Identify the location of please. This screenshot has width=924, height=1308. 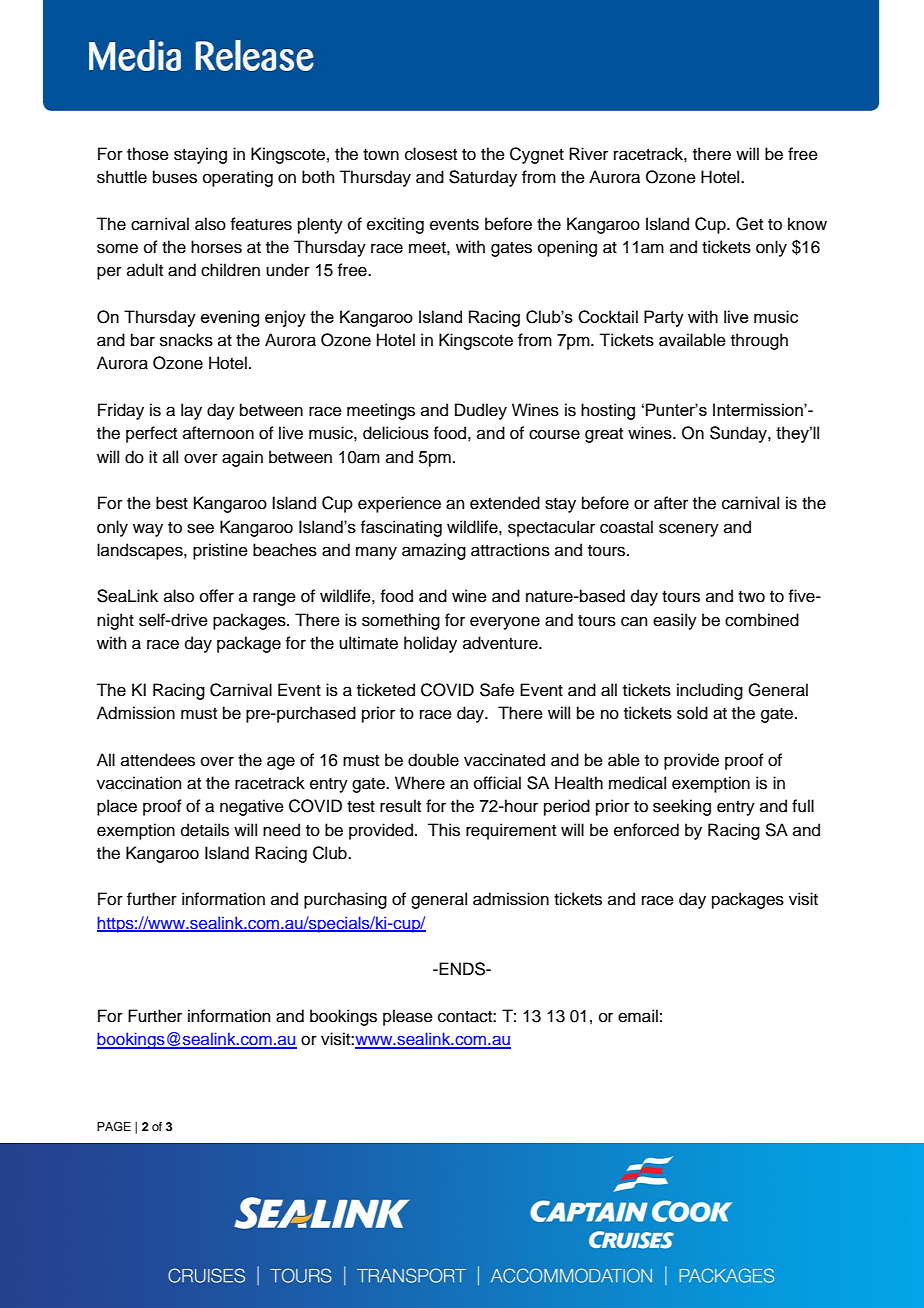
(408, 1017).
